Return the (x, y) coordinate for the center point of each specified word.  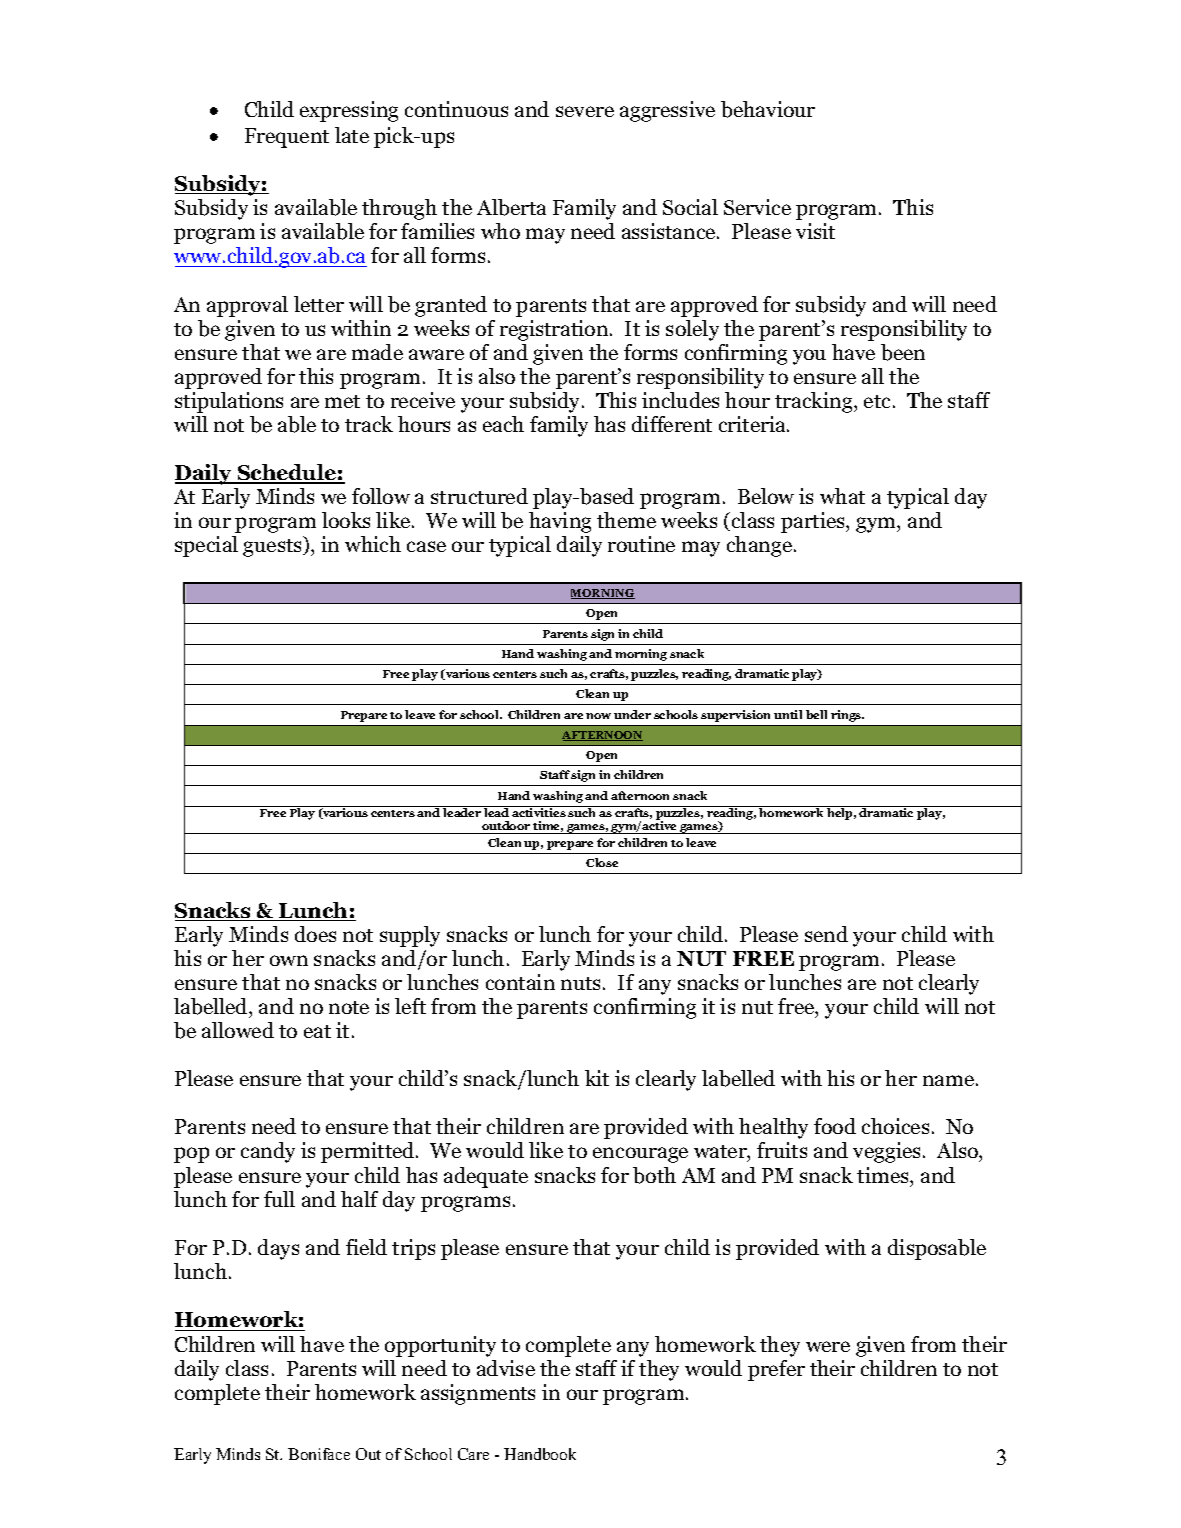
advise (506, 1368)
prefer (776, 1370)
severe (585, 111)
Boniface (319, 1454)
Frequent (287, 138)
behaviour (768, 109)
